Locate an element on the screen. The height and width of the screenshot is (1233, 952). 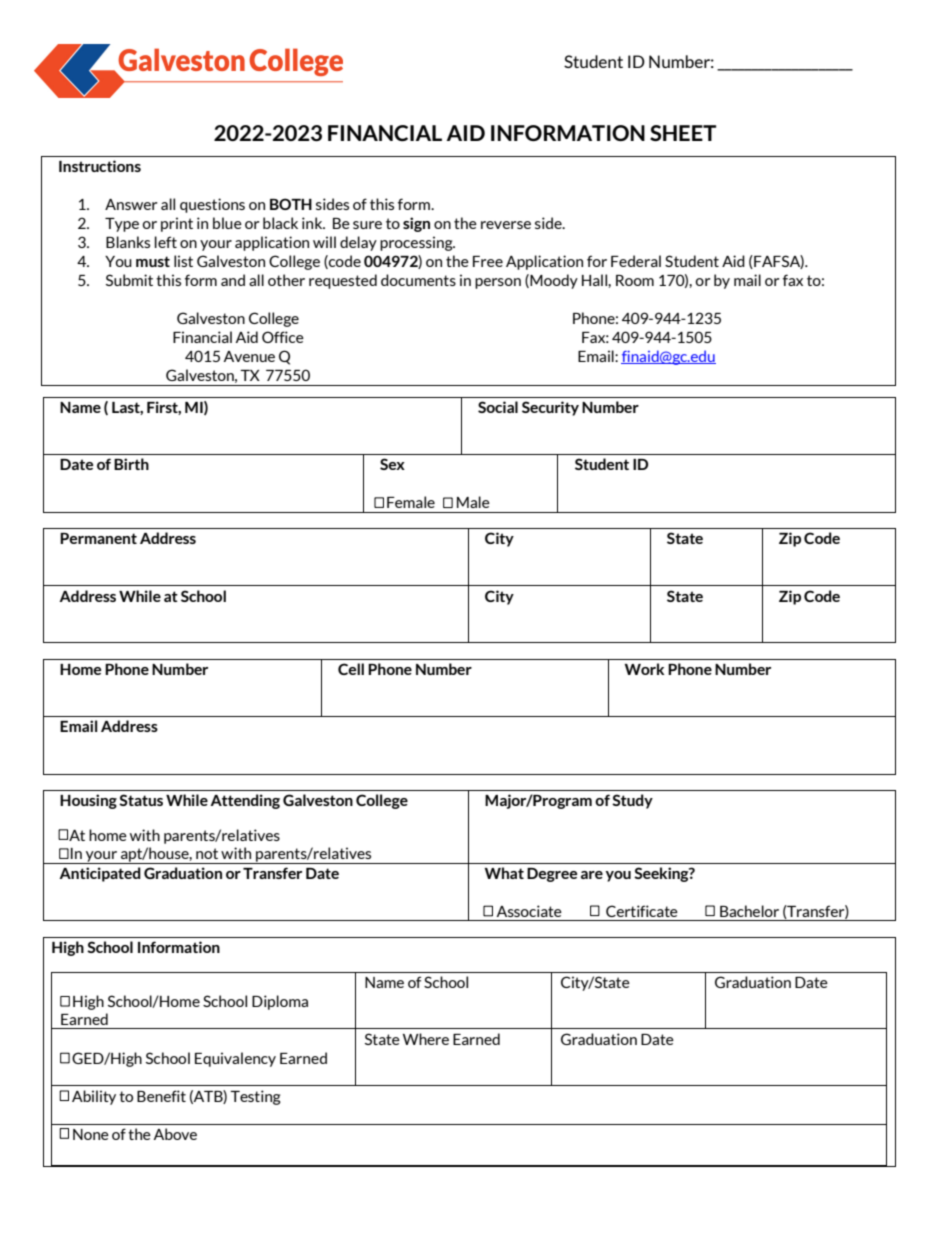
Where is located at coordinates (426, 1039).
